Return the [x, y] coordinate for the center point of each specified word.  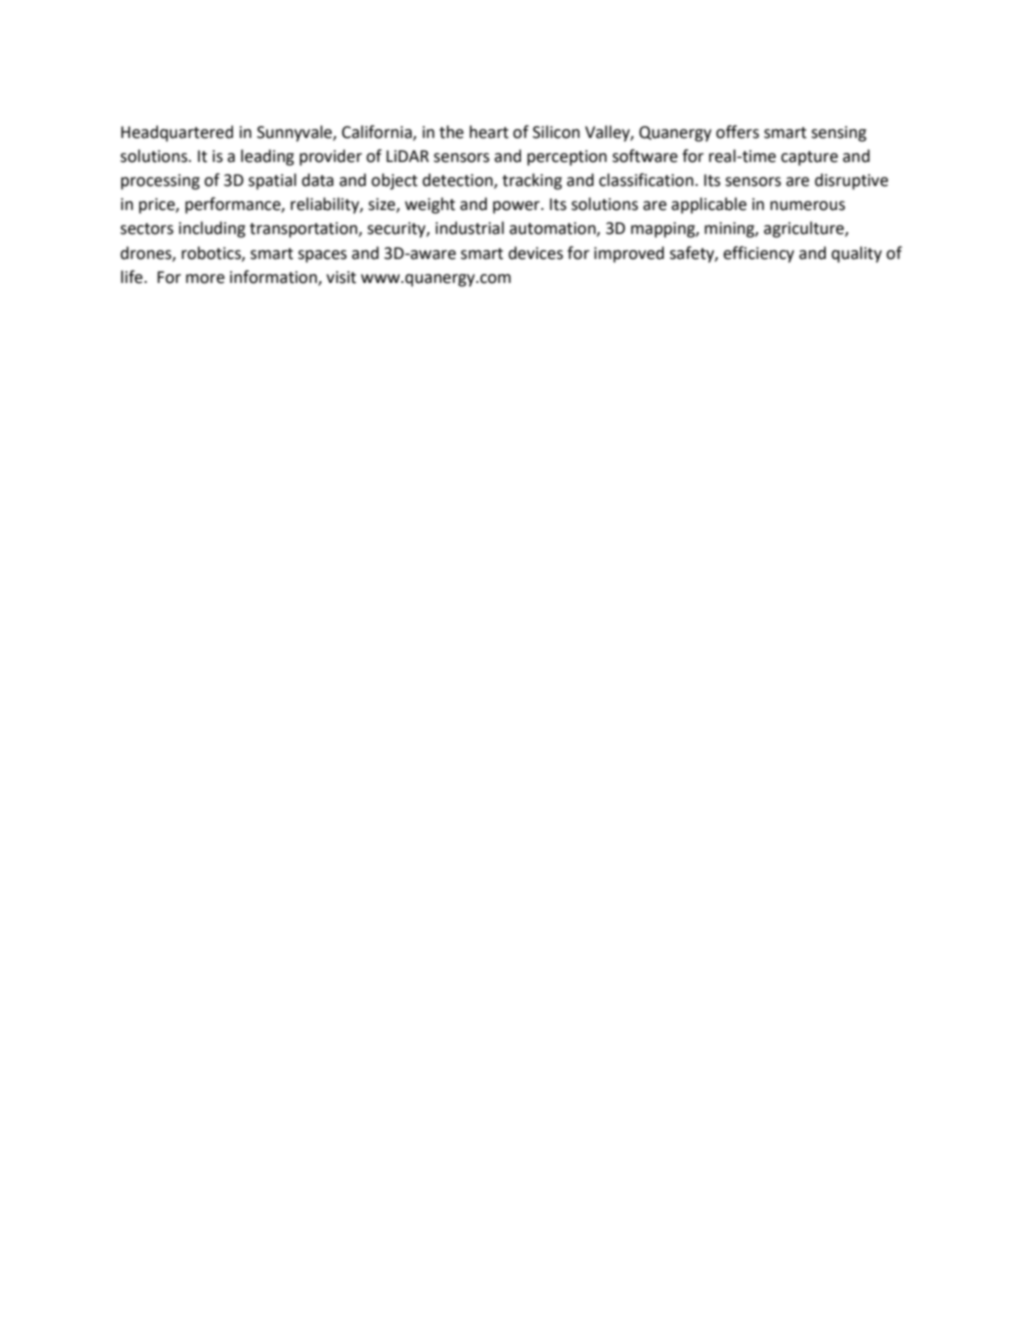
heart [489, 132]
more [205, 279]
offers [737, 132]
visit [341, 277]
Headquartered [177, 133]
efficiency [758, 254]
